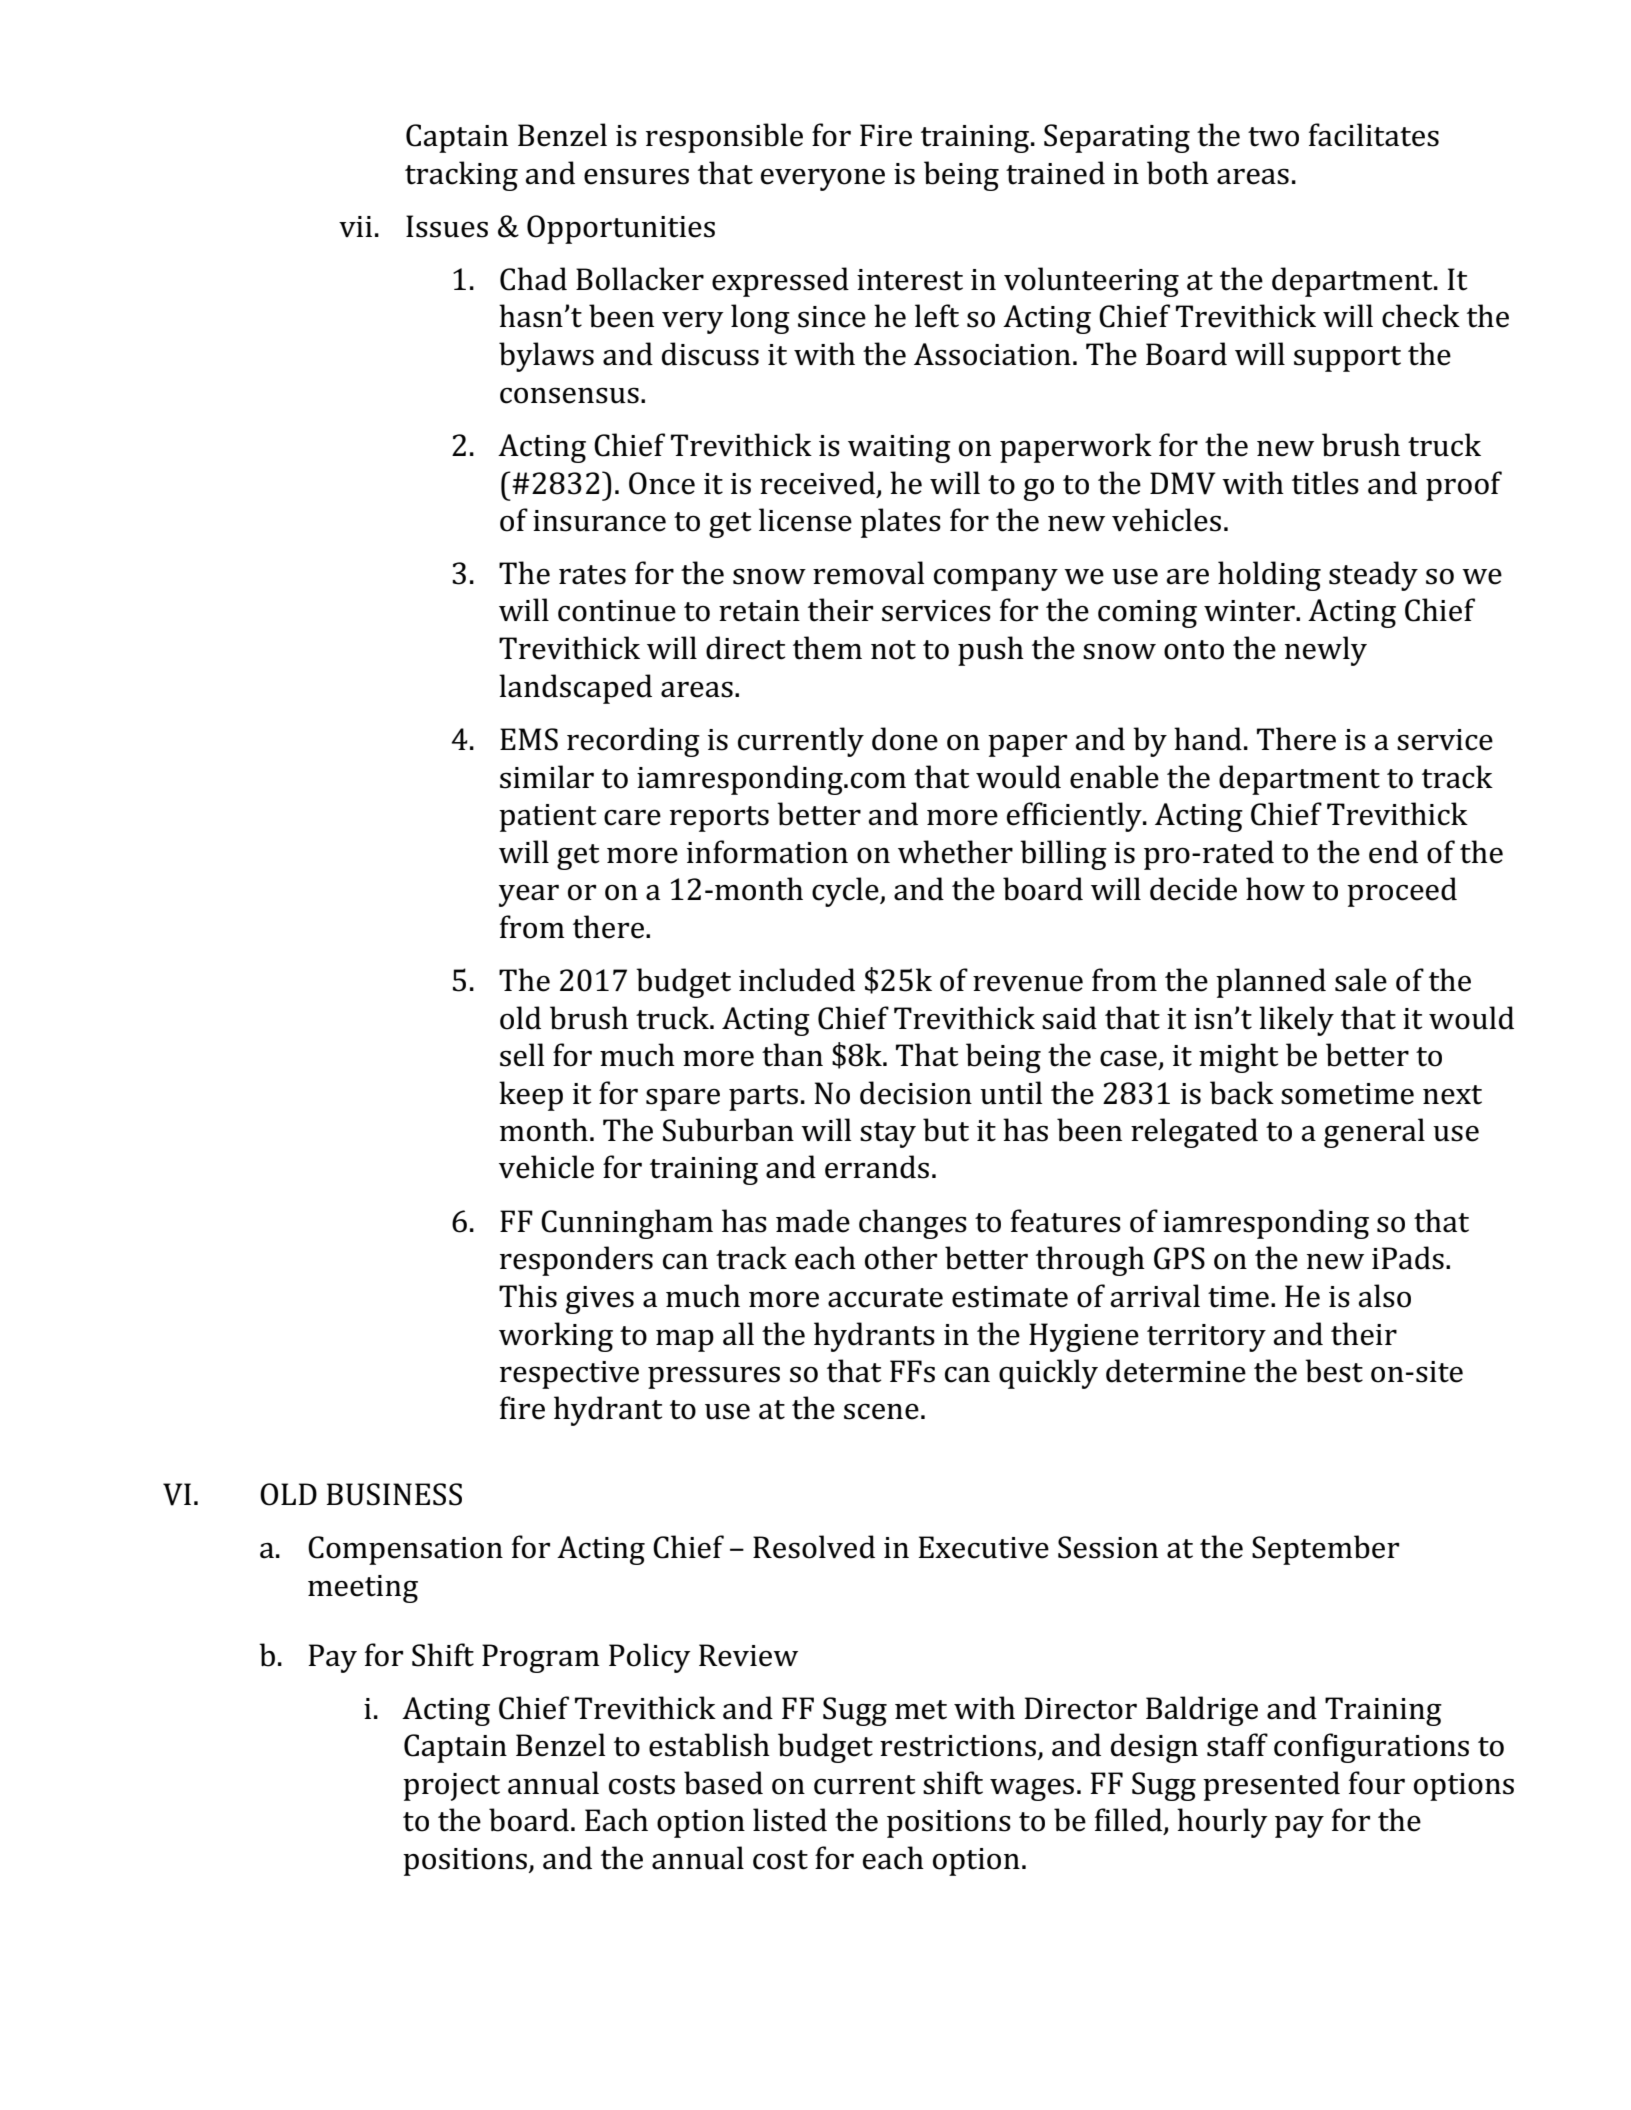  Describe the element at coordinates (910, 280) in the page. I see `interest` at that location.
